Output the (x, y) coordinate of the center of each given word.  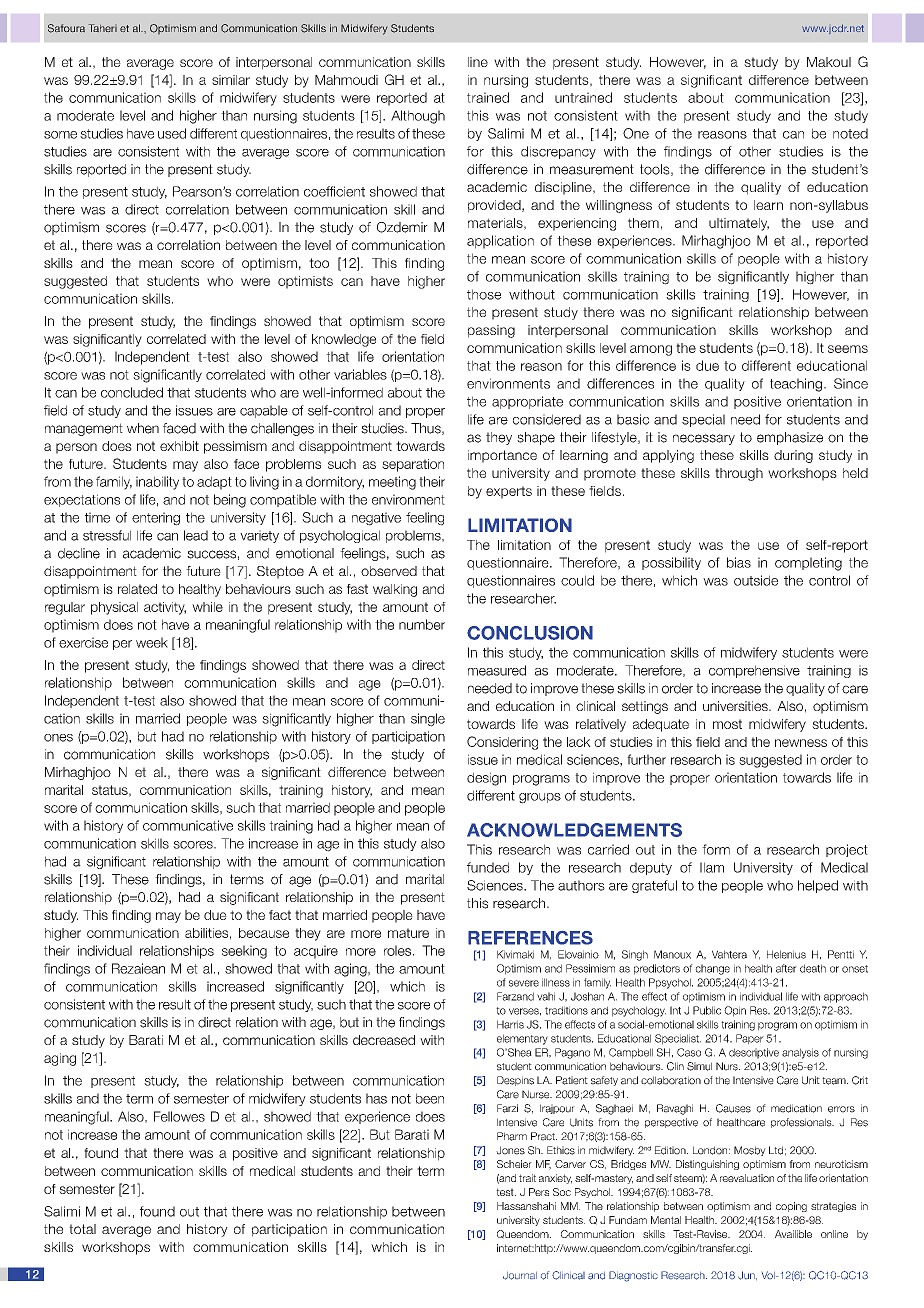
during (793, 456)
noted (850, 133)
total (82, 1229)
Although (418, 117)
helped (818, 886)
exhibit (179, 446)
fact (280, 915)
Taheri (103, 28)
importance (502, 456)
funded (488, 867)
